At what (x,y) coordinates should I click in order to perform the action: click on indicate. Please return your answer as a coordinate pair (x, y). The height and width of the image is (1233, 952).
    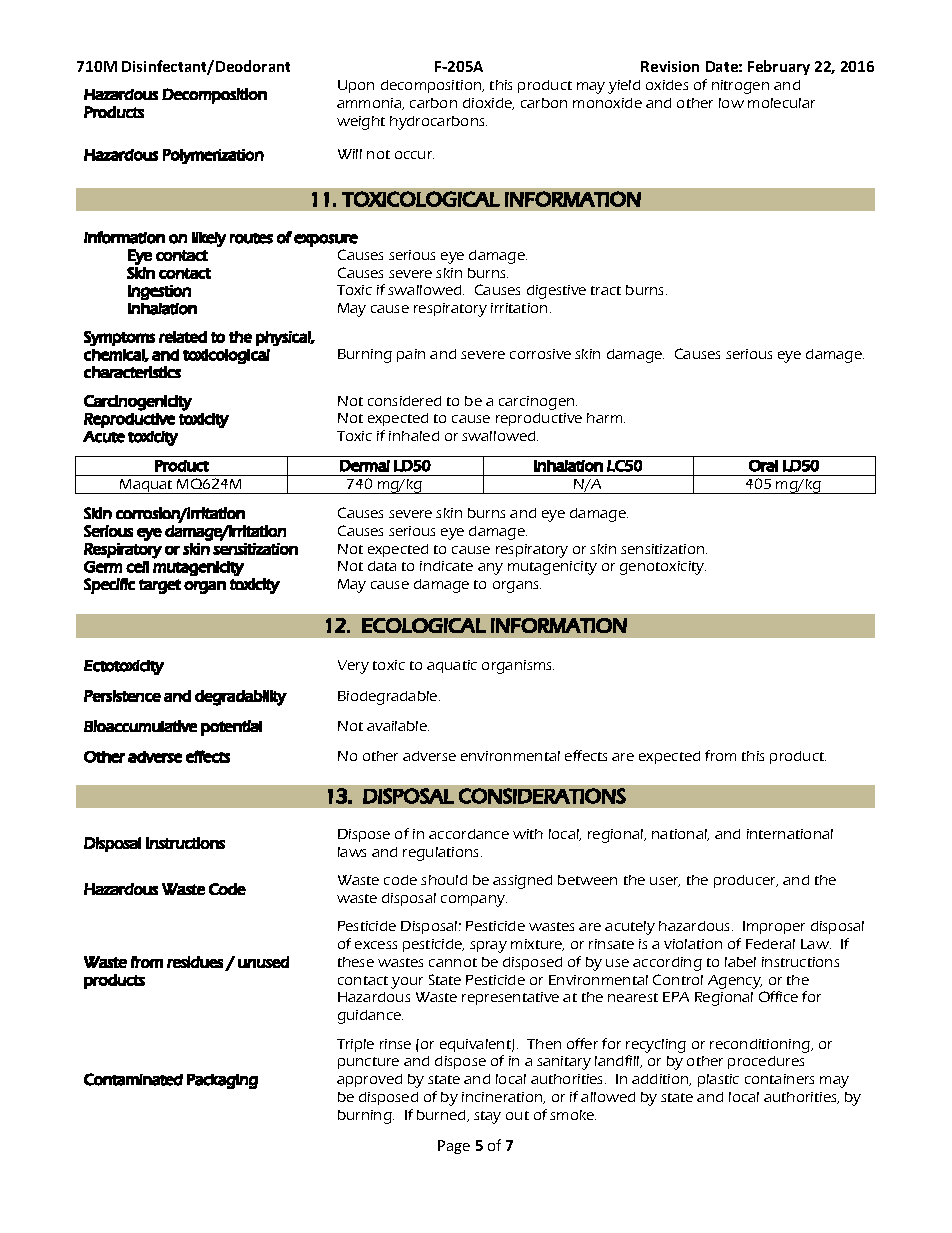
    Looking at the image, I should click on (446, 566).
